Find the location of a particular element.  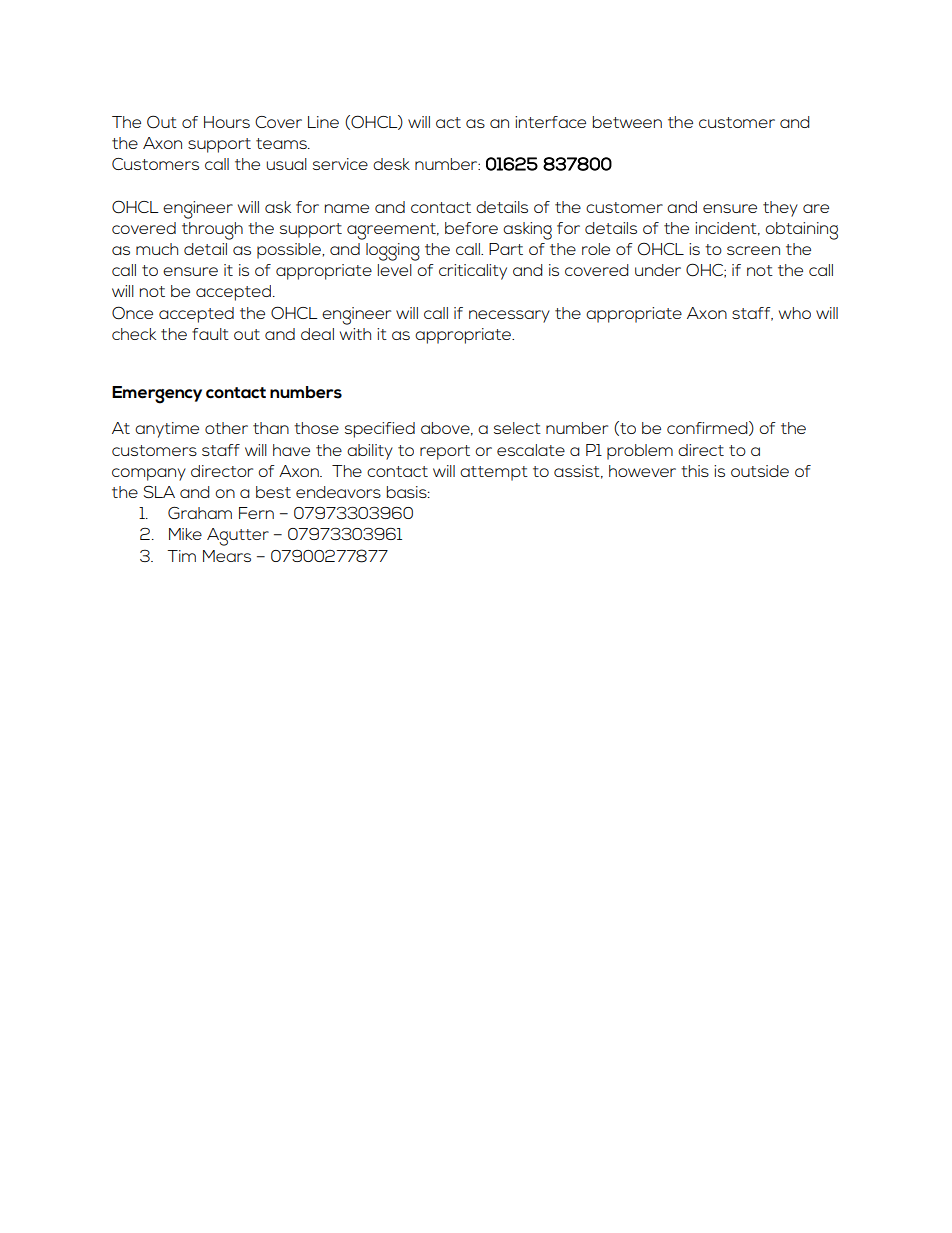

necessary is located at coordinates (509, 316).
